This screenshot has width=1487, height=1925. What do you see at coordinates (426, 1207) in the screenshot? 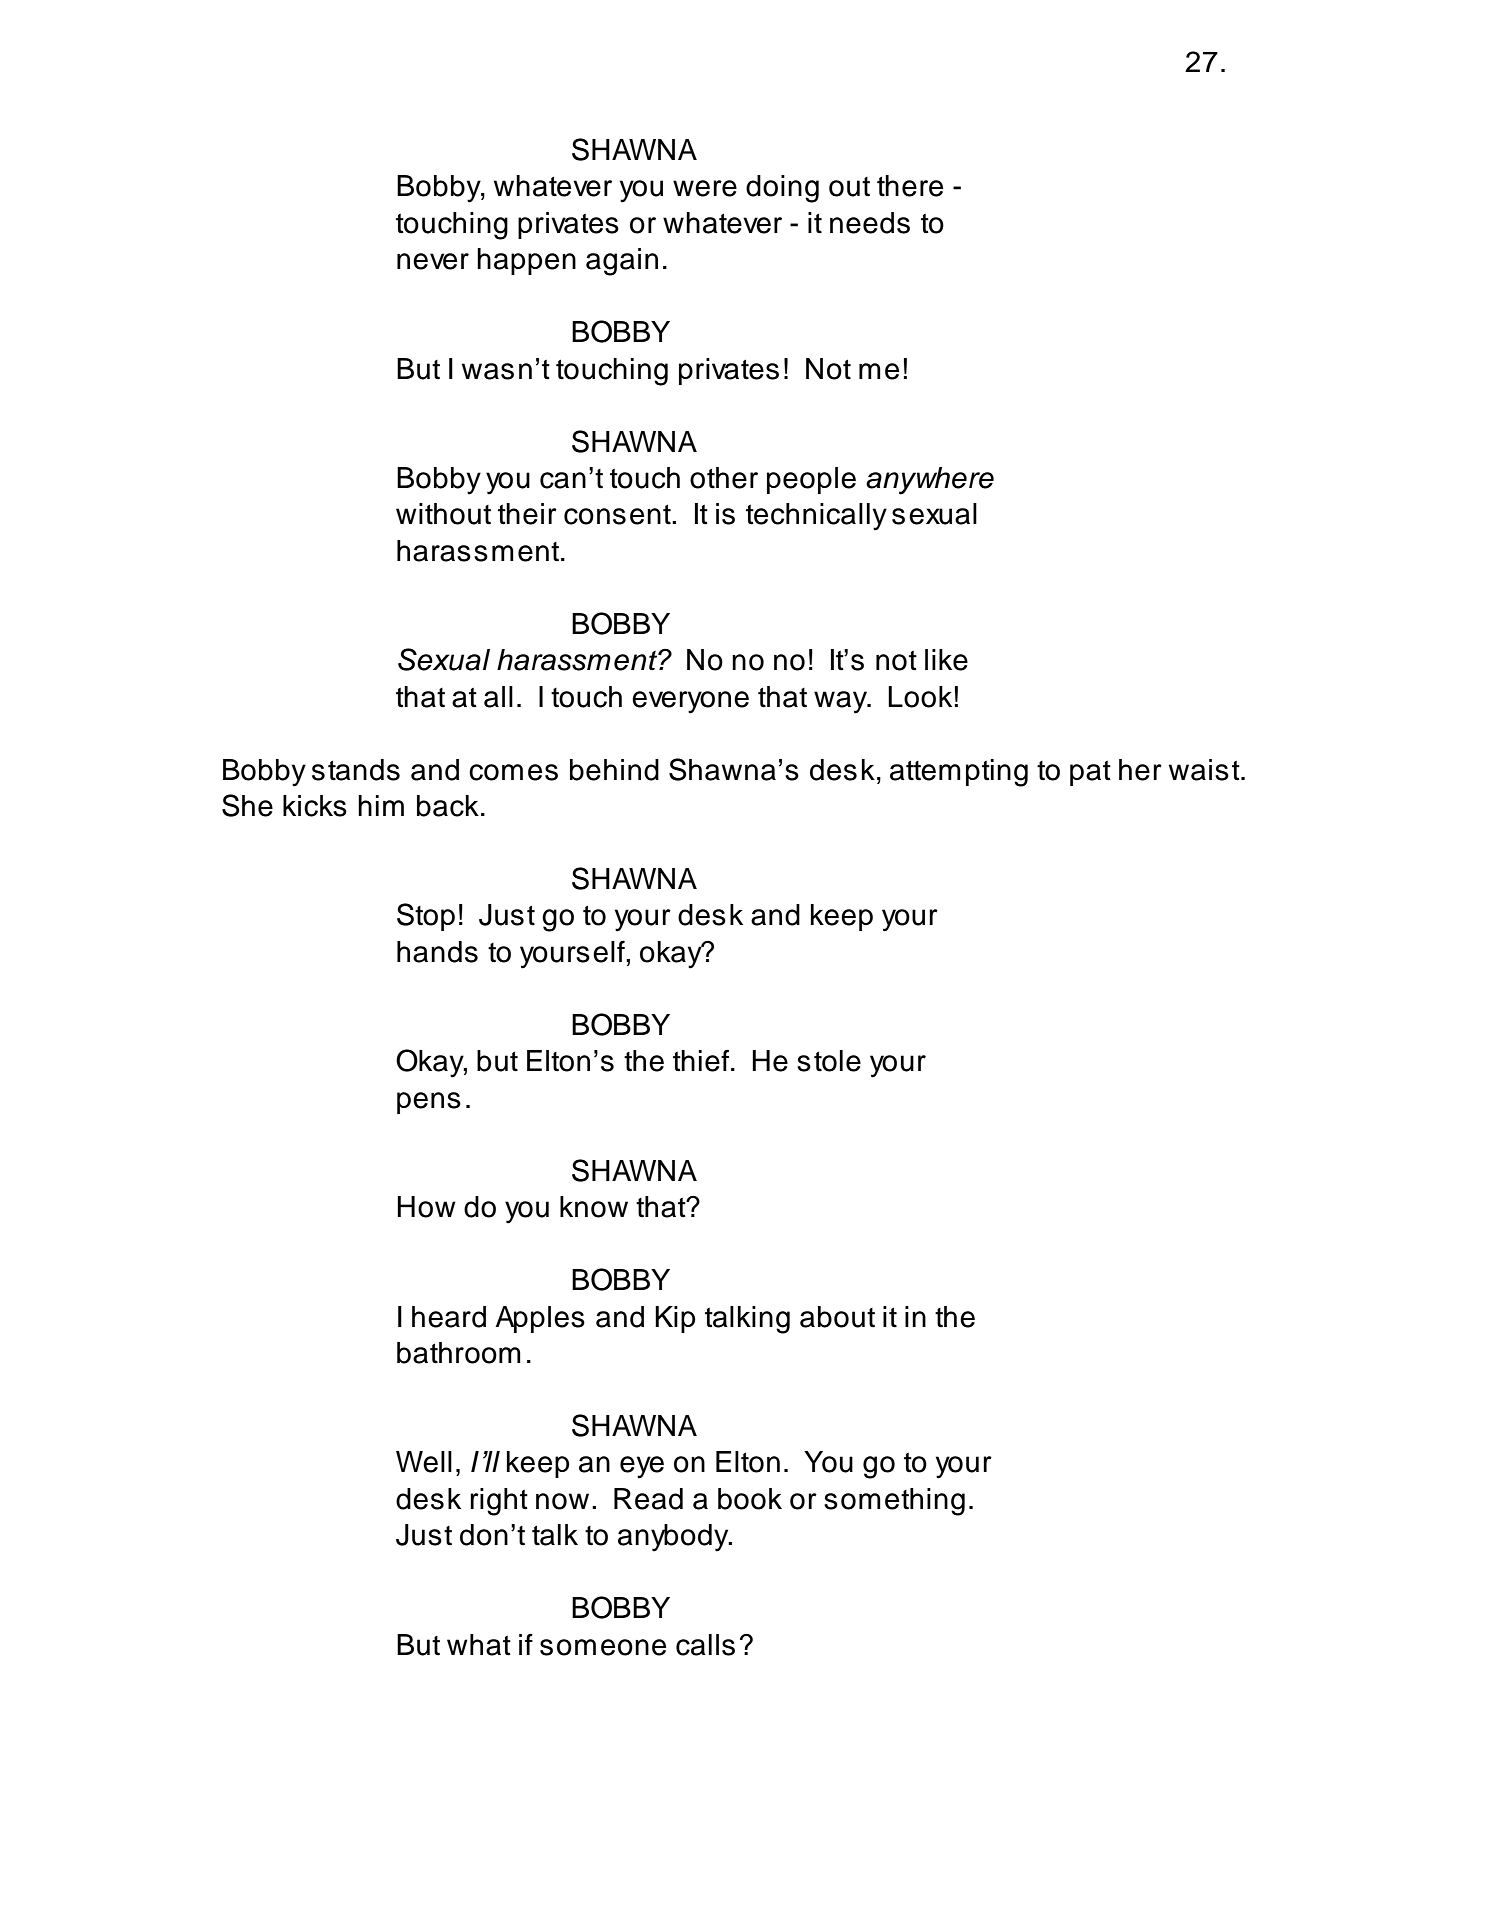
I see `How` at bounding box center [426, 1207].
